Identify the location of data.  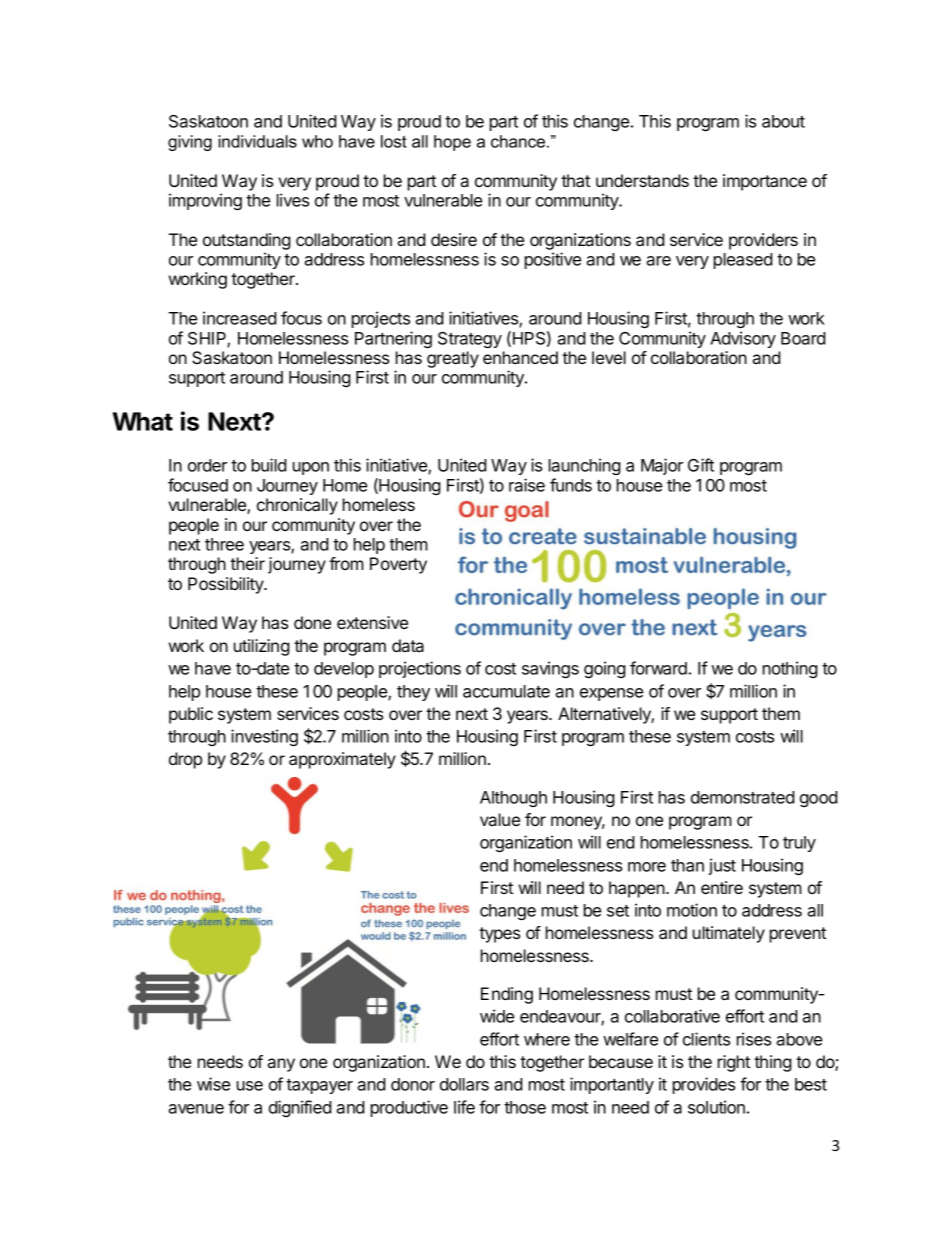
(408, 645).
